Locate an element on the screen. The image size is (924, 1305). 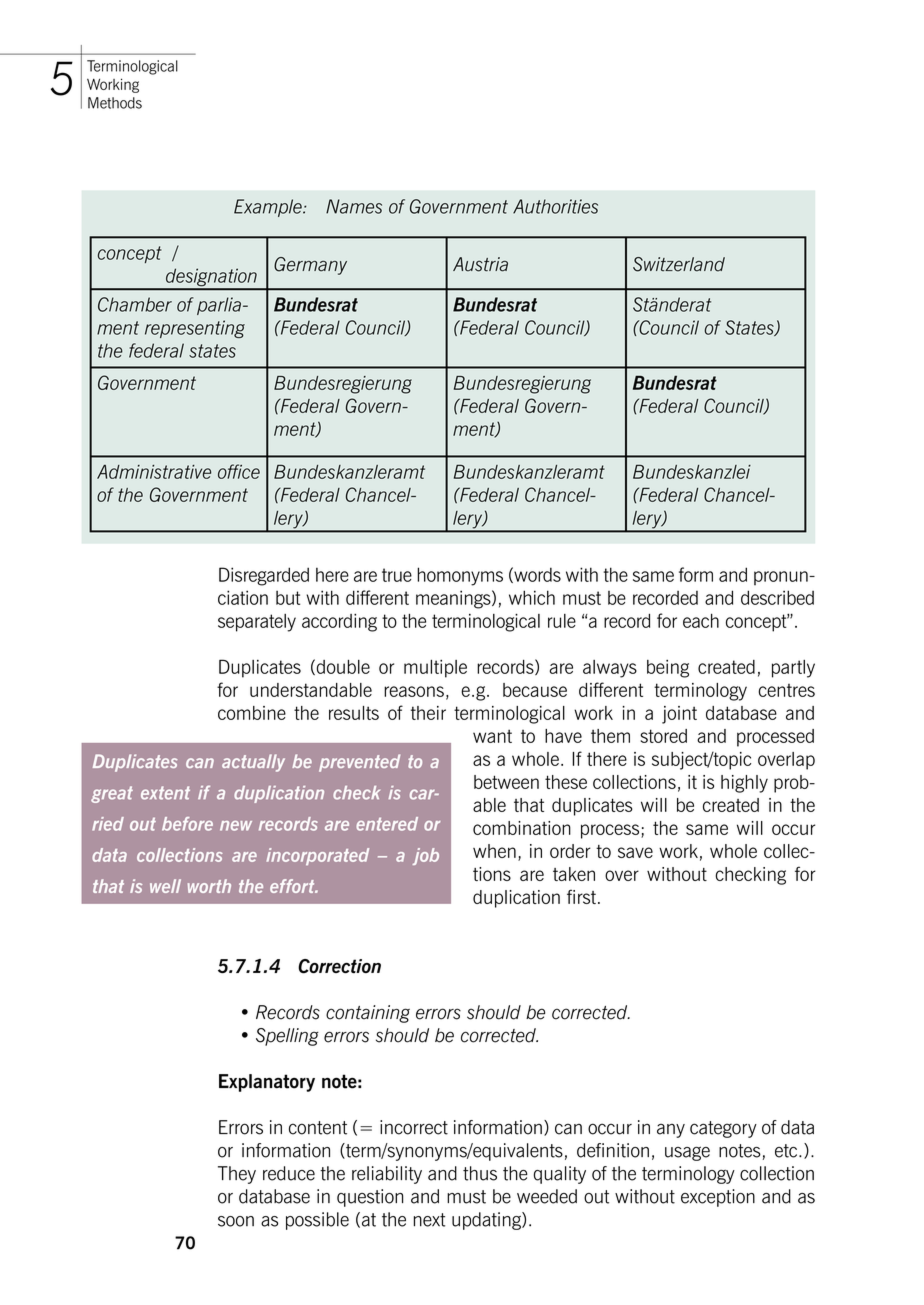
Names is located at coordinates (354, 206).
